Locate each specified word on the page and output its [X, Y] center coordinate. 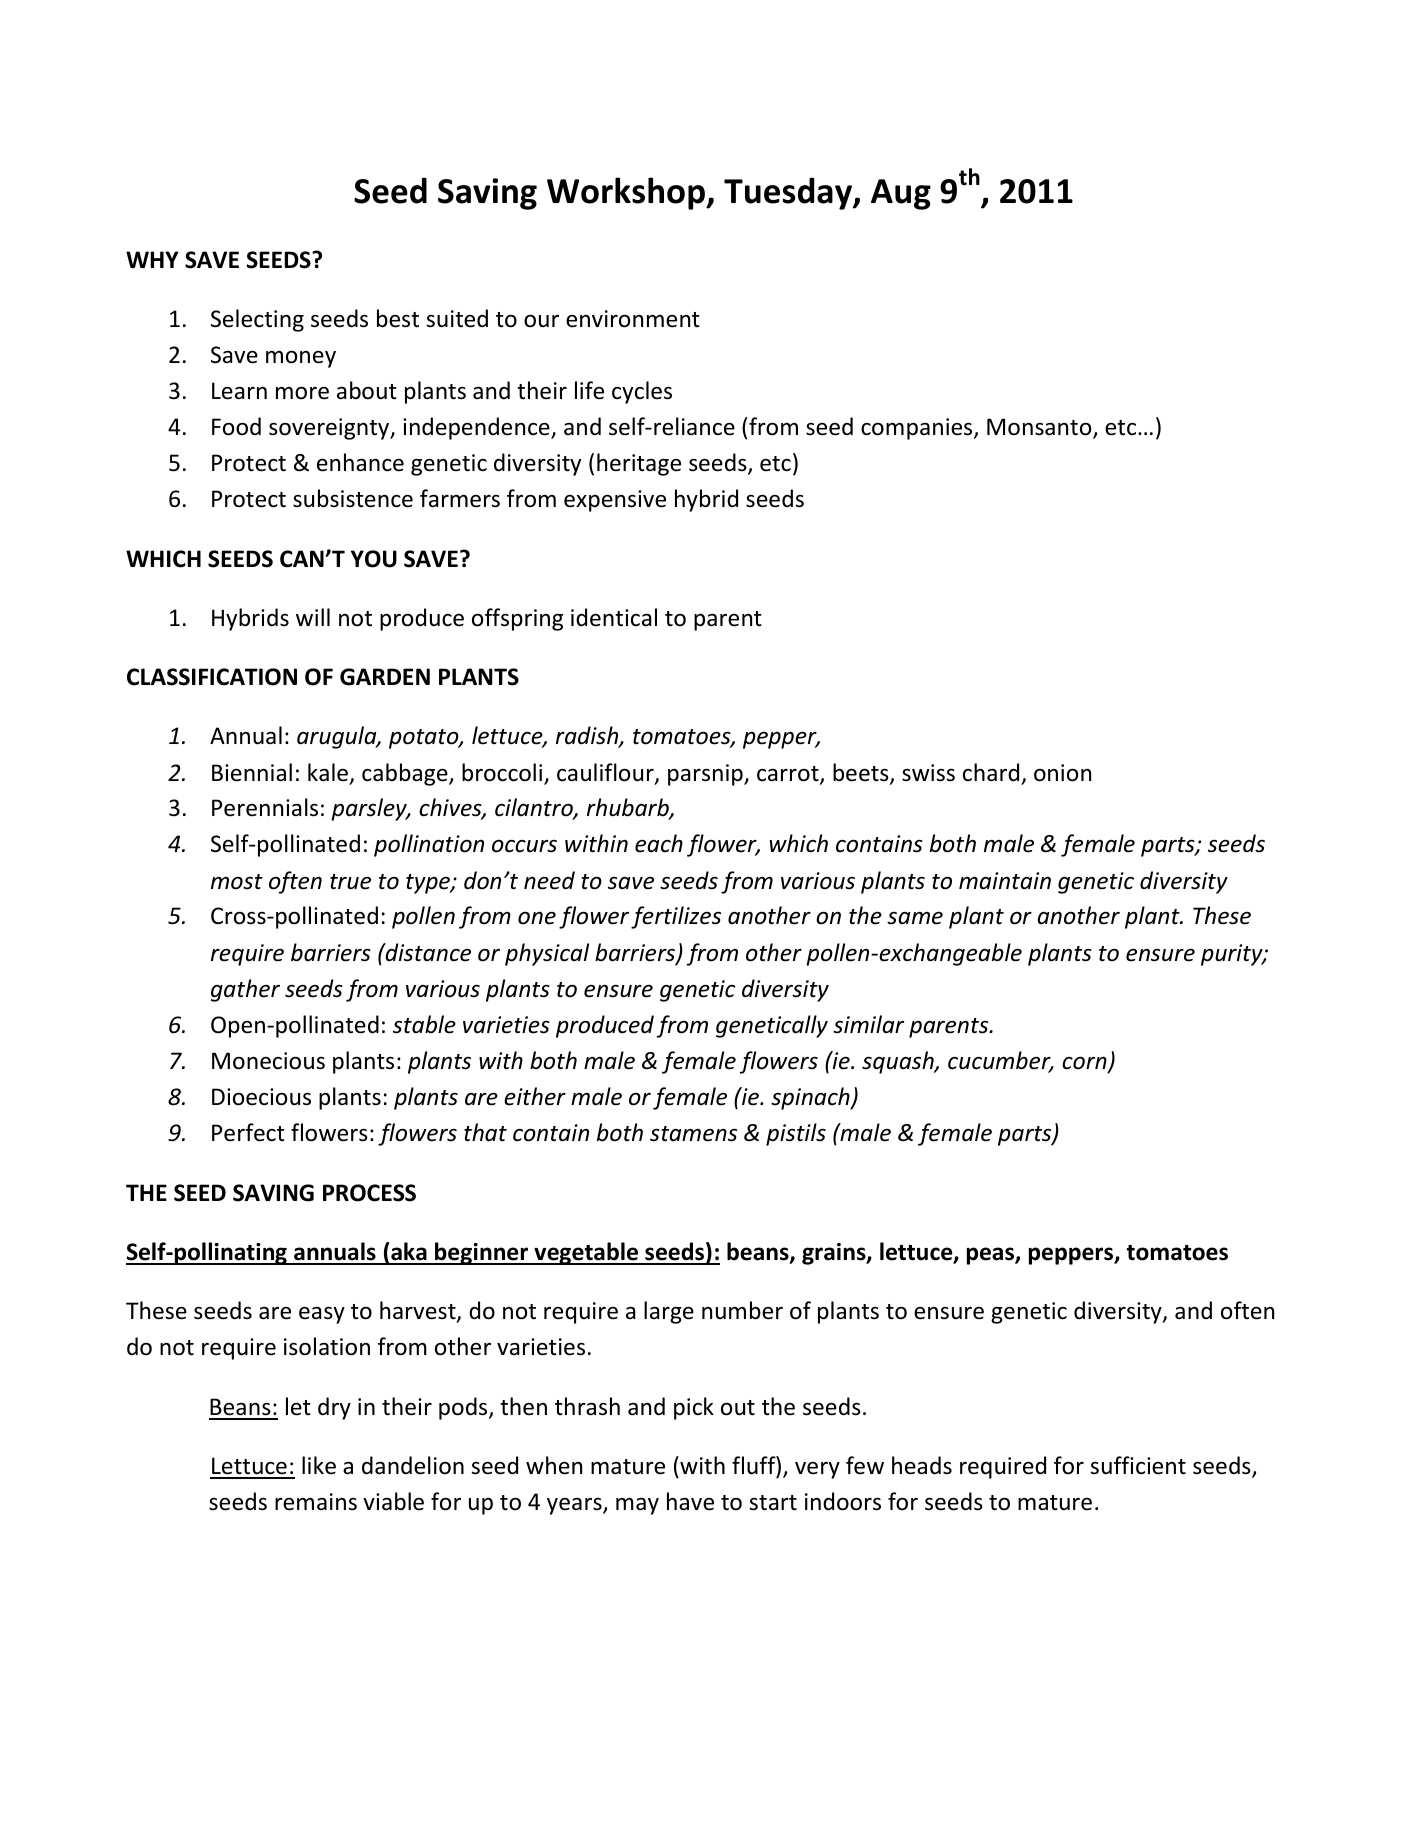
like [319, 1465]
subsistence [353, 498]
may [637, 1506]
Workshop [627, 193]
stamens [693, 1134]
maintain [1005, 881]
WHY [152, 259]
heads [922, 1465]
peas [991, 1256]
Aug [901, 194]
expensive [615, 501]
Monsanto [1040, 428]
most [237, 882]
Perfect [248, 1132]
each [659, 843]
